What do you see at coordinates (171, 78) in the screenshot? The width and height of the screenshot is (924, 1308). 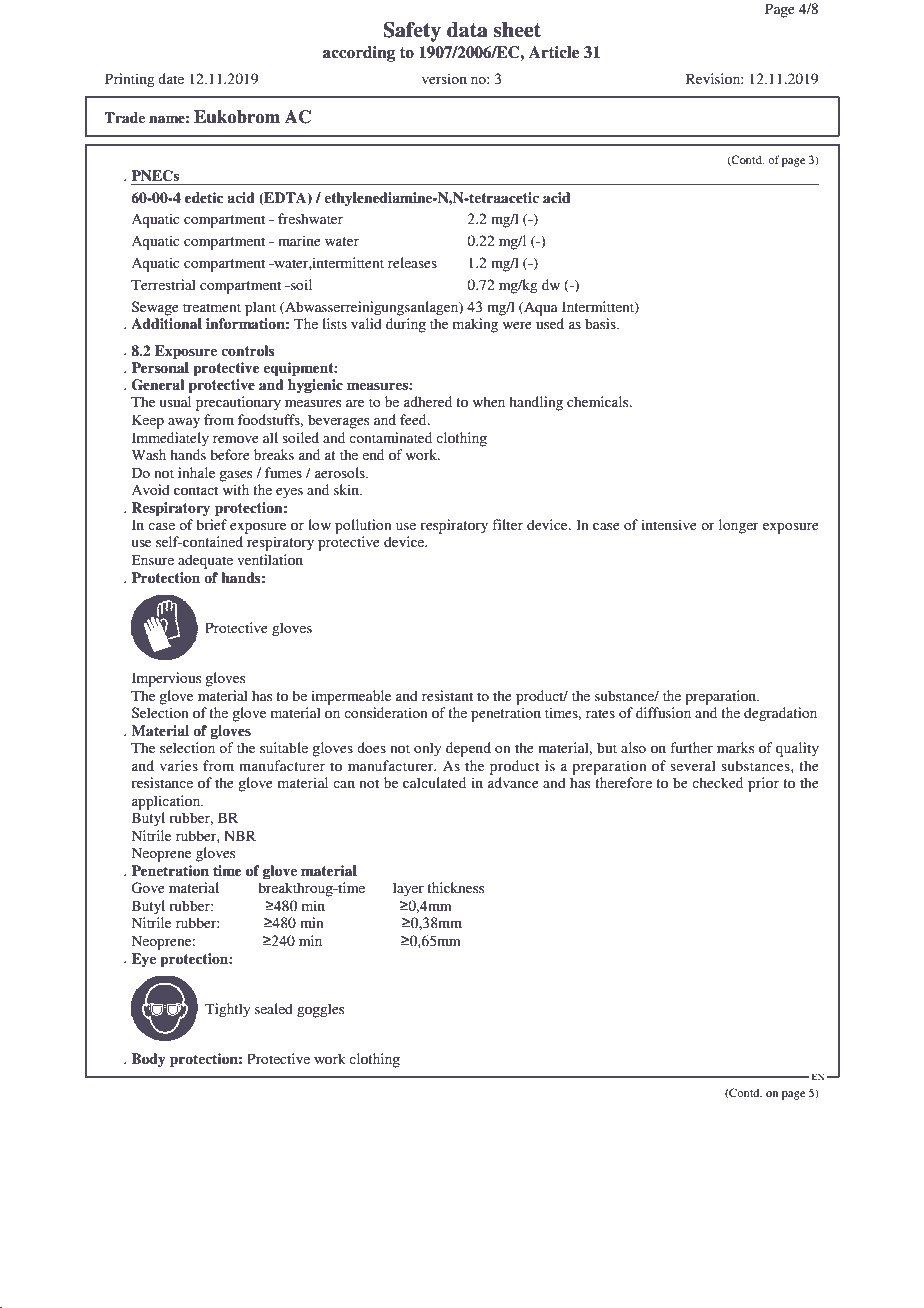 I see `date` at bounding box center [171, 78].
